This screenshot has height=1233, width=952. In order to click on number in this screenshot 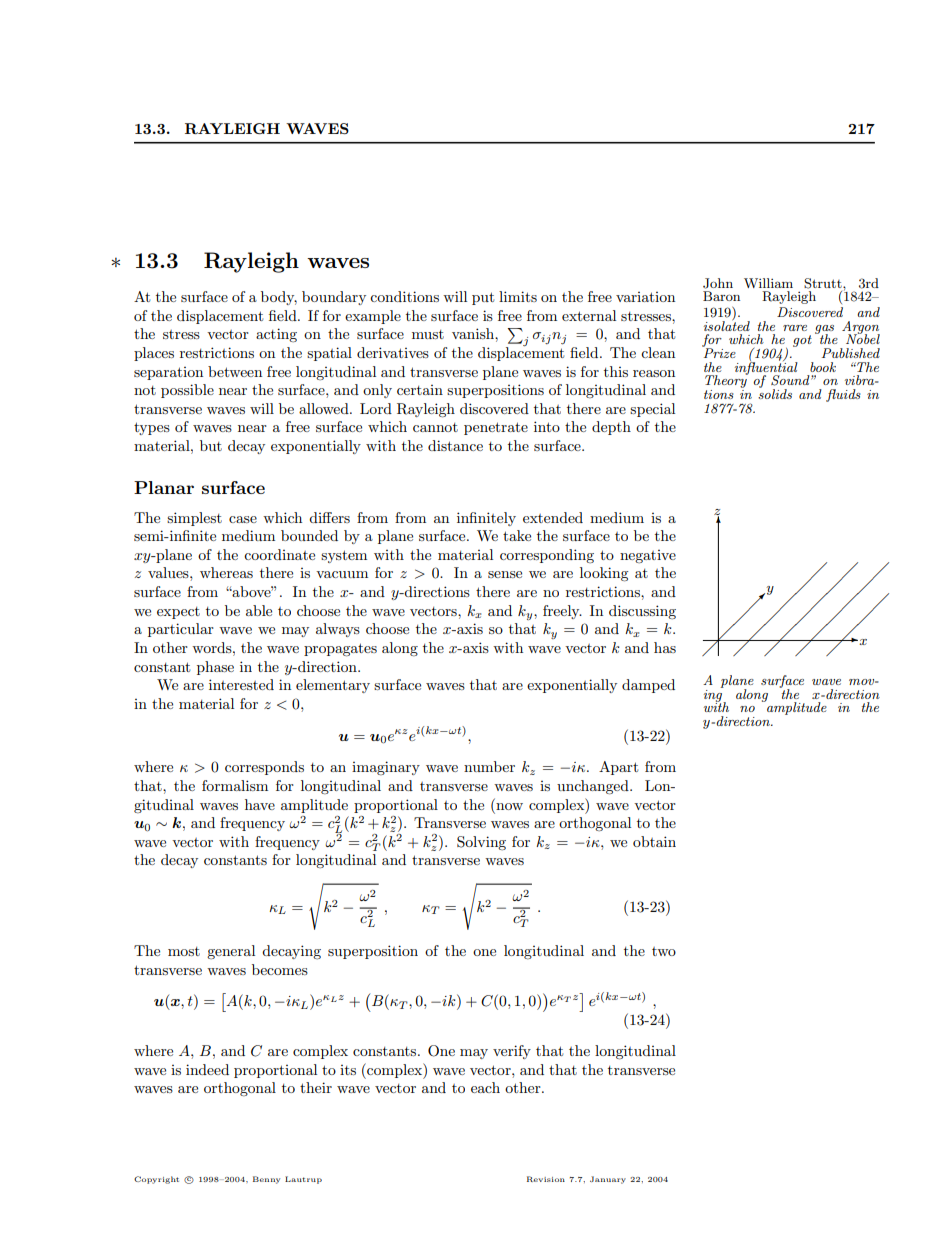, I will do `click(489, 766)`.
